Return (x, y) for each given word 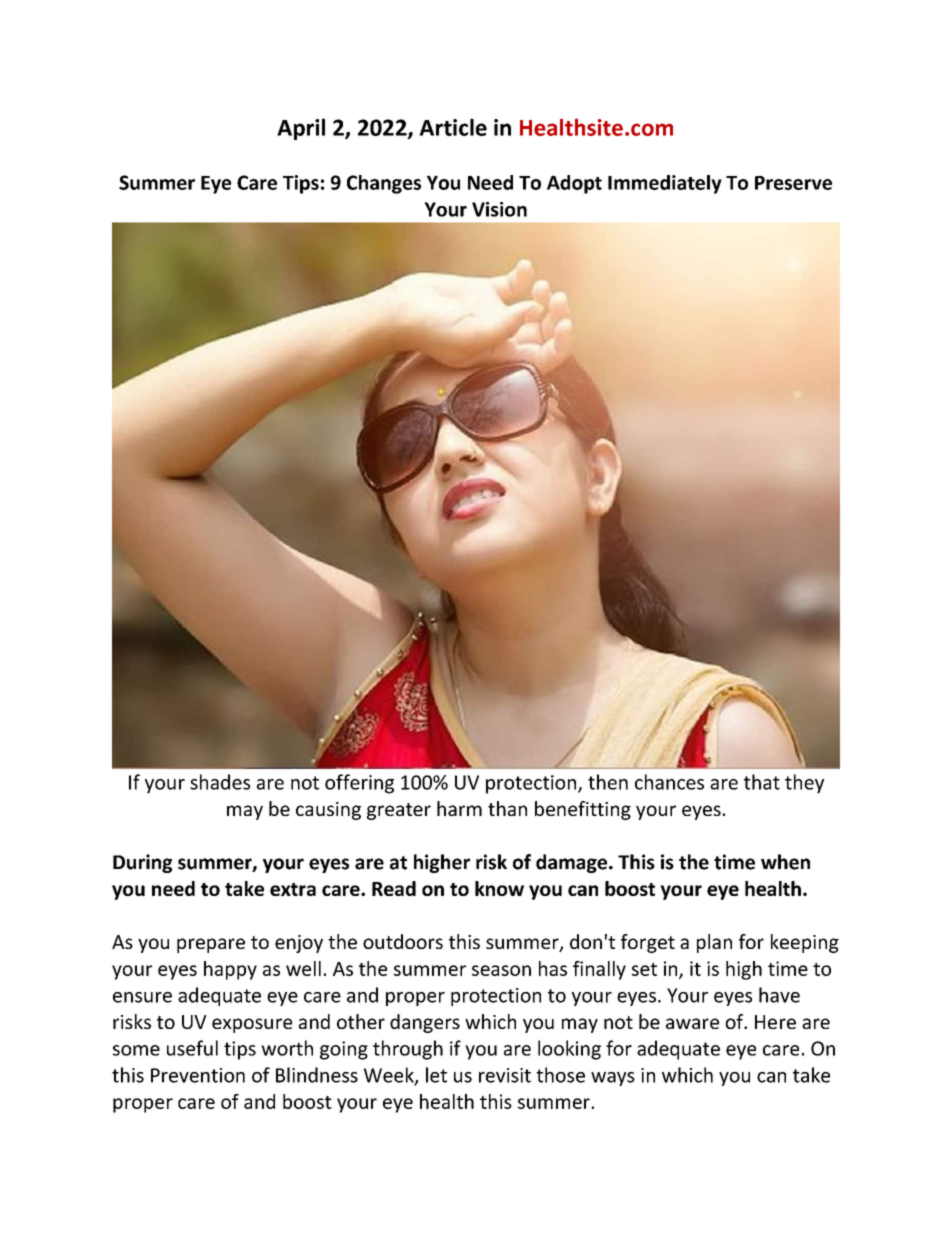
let (436, 1075)
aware (692, 1023)
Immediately (665, 184)
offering (359, 784)
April (301, 129)
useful (192, 1048)
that (762, 782)
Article (453, 127)
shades (220, 782)
